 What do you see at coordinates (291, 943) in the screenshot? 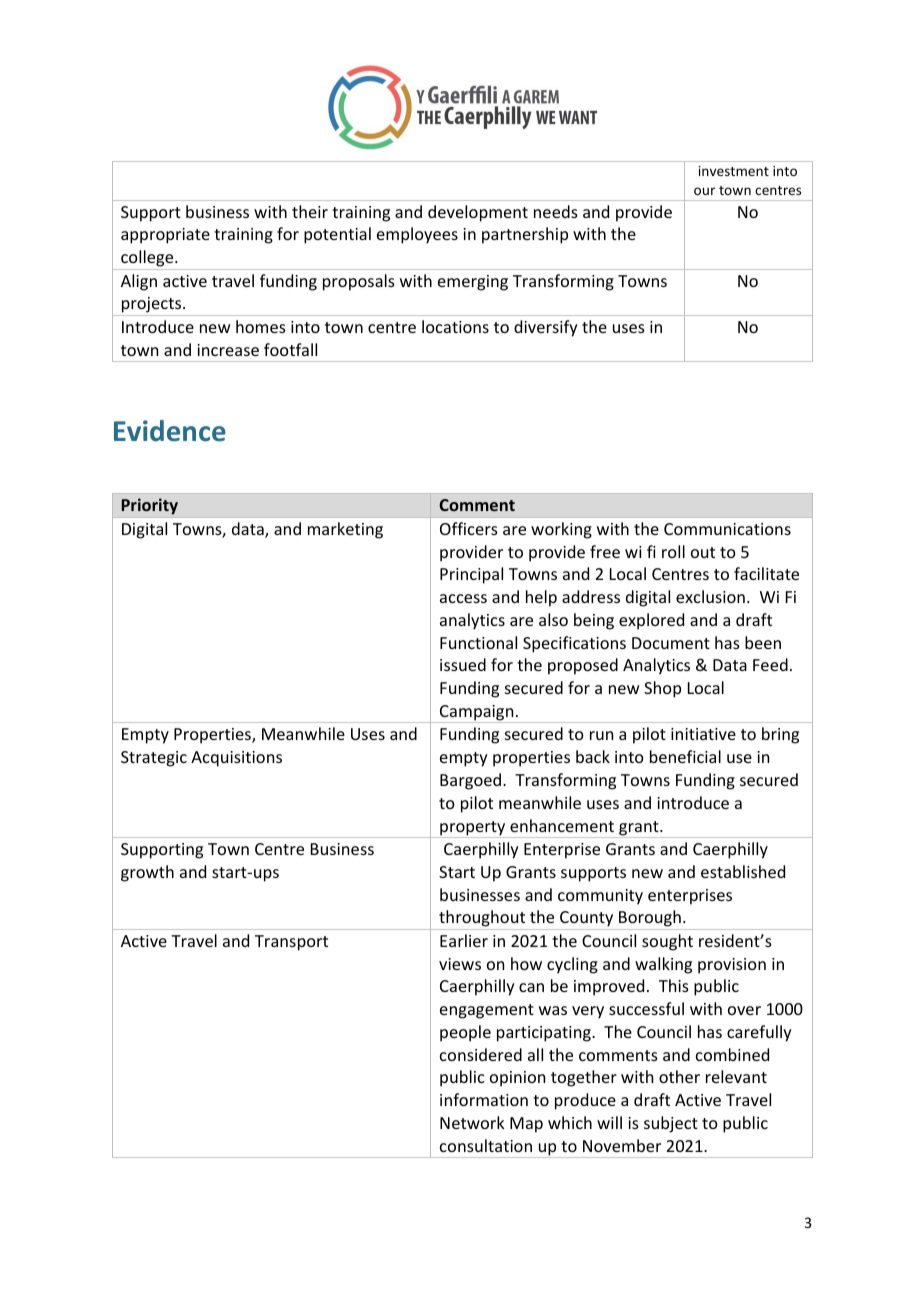
I see `Transport` at bounding box center [291, 943].
